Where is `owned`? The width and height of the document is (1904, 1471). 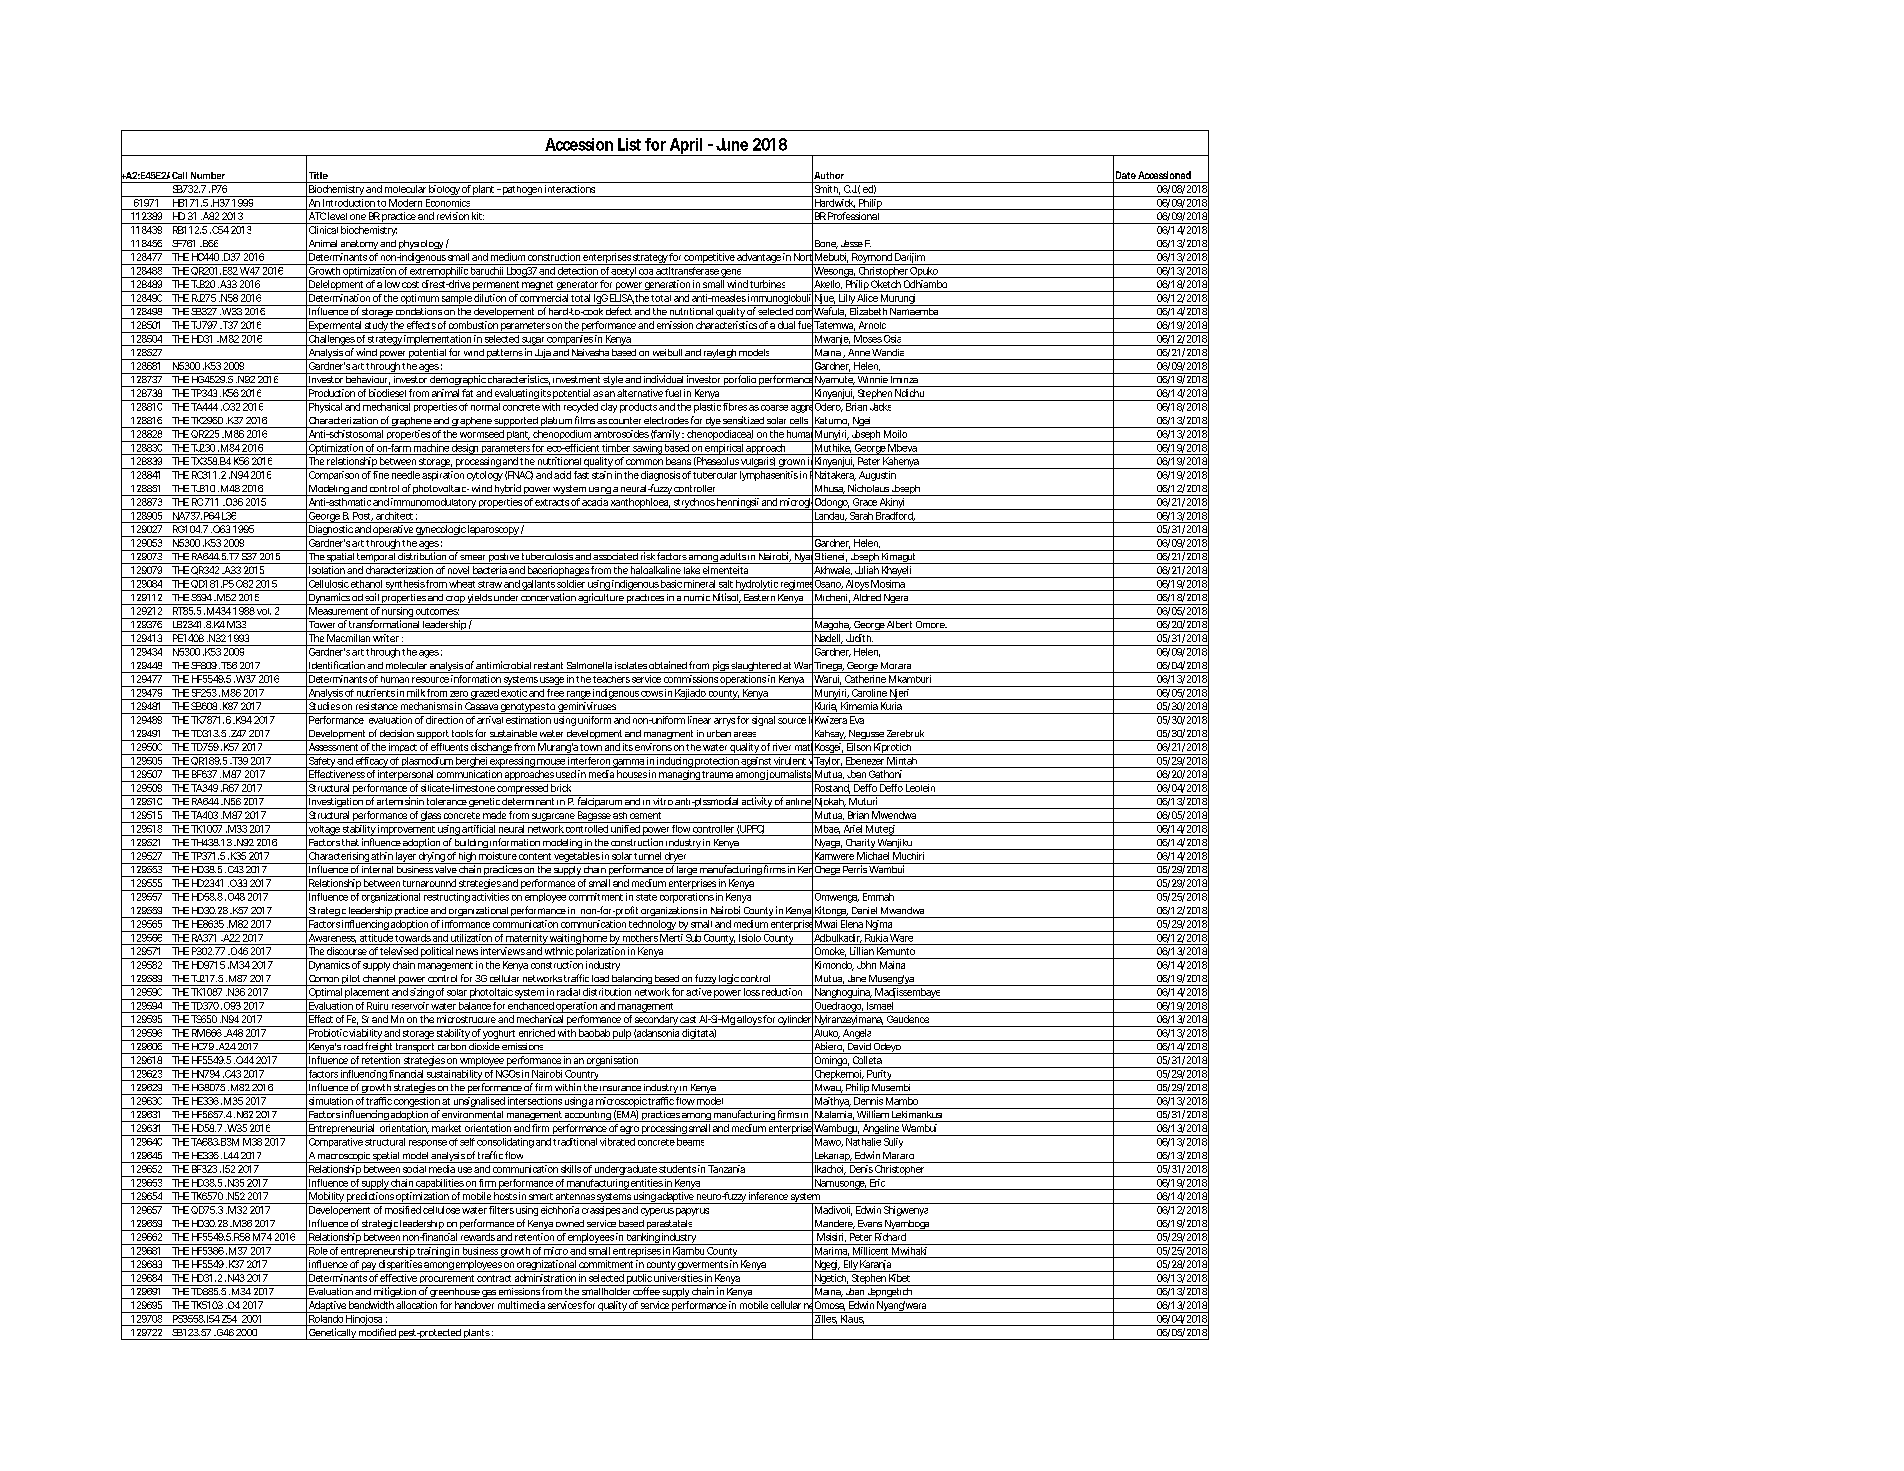 owned is located at coordinates (570, 1223).
